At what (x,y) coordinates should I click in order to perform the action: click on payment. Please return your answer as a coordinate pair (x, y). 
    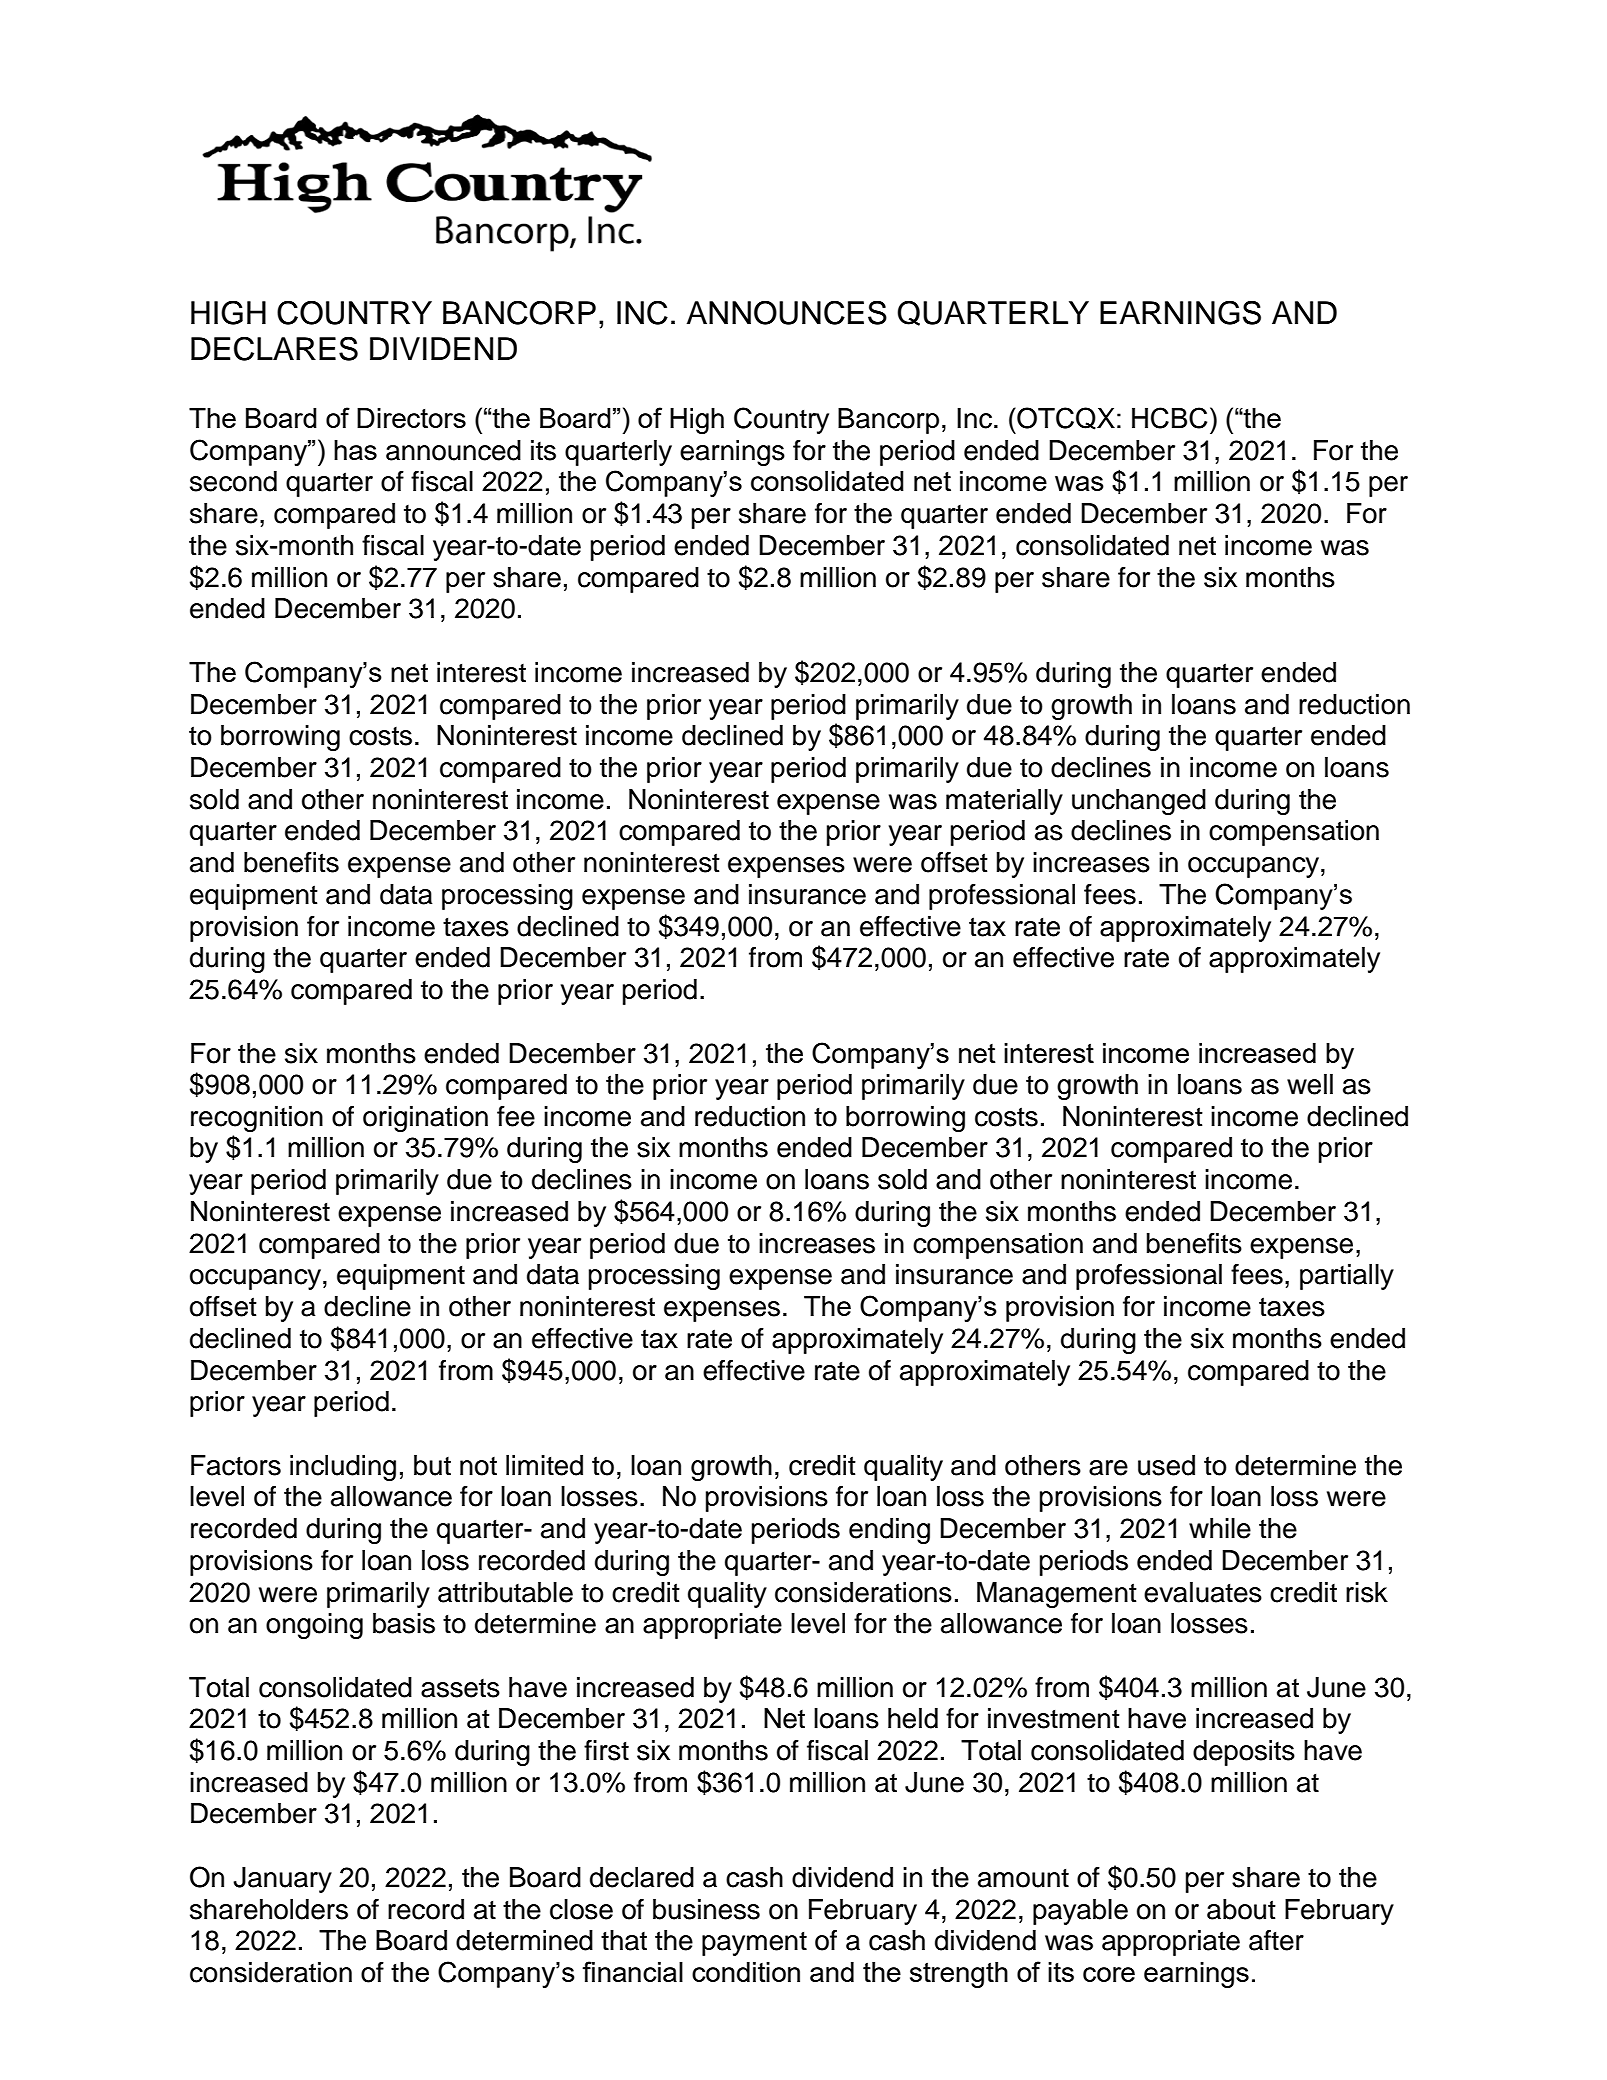
    Looking at the image, I should click on (754, 1943).
